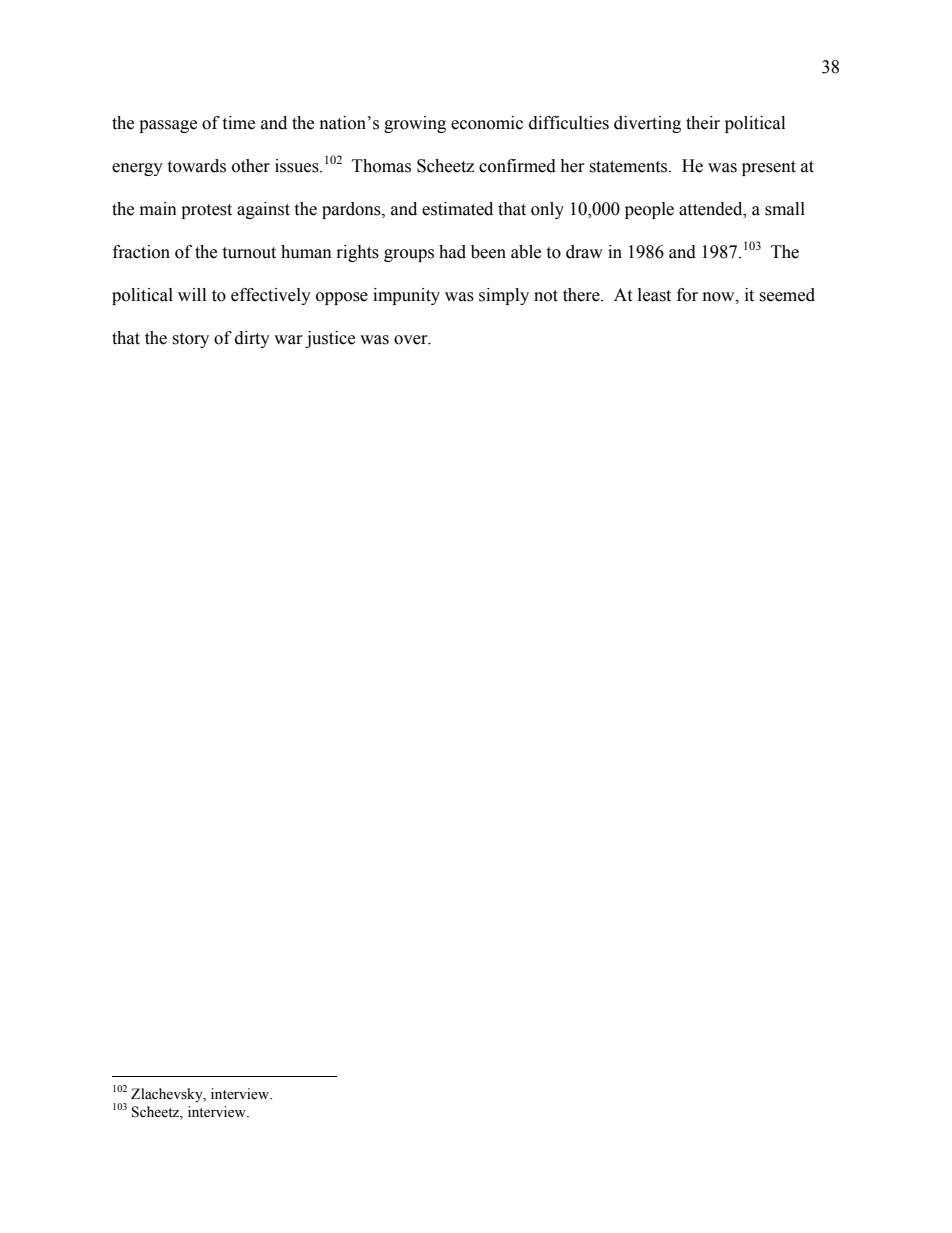 The image size is (952, 1233). I want to click on time, so click(238, 123).
